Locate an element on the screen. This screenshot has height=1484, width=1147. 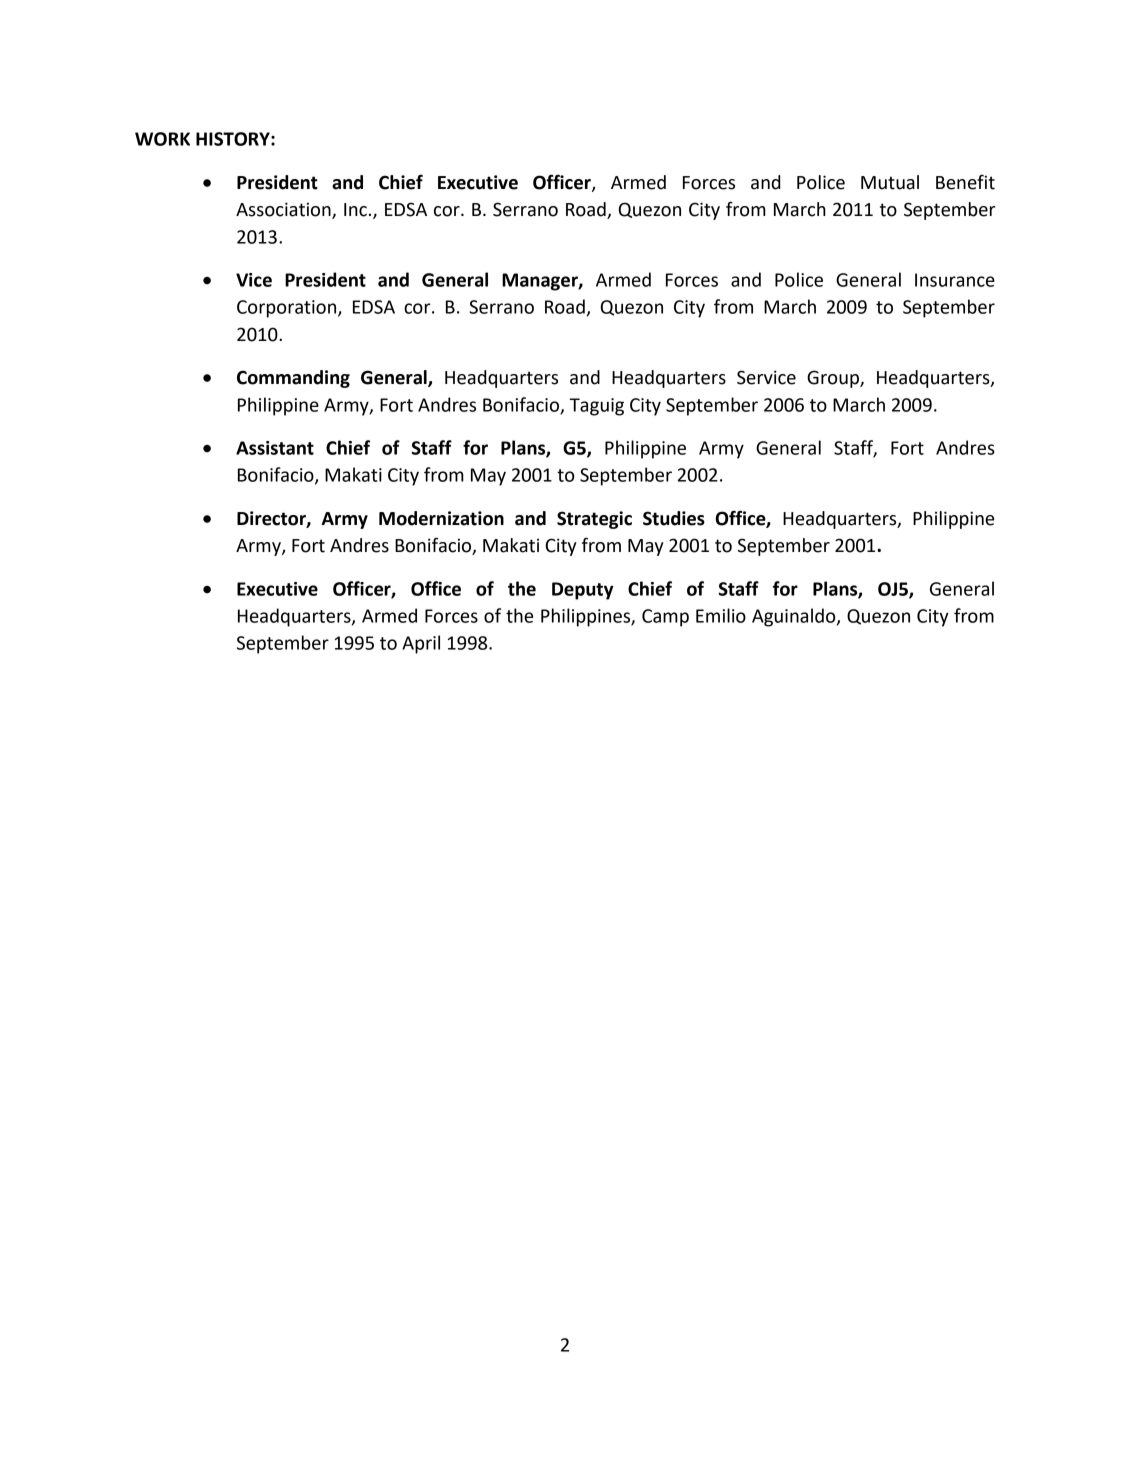
Camp is located at coordinates (665, 618).
